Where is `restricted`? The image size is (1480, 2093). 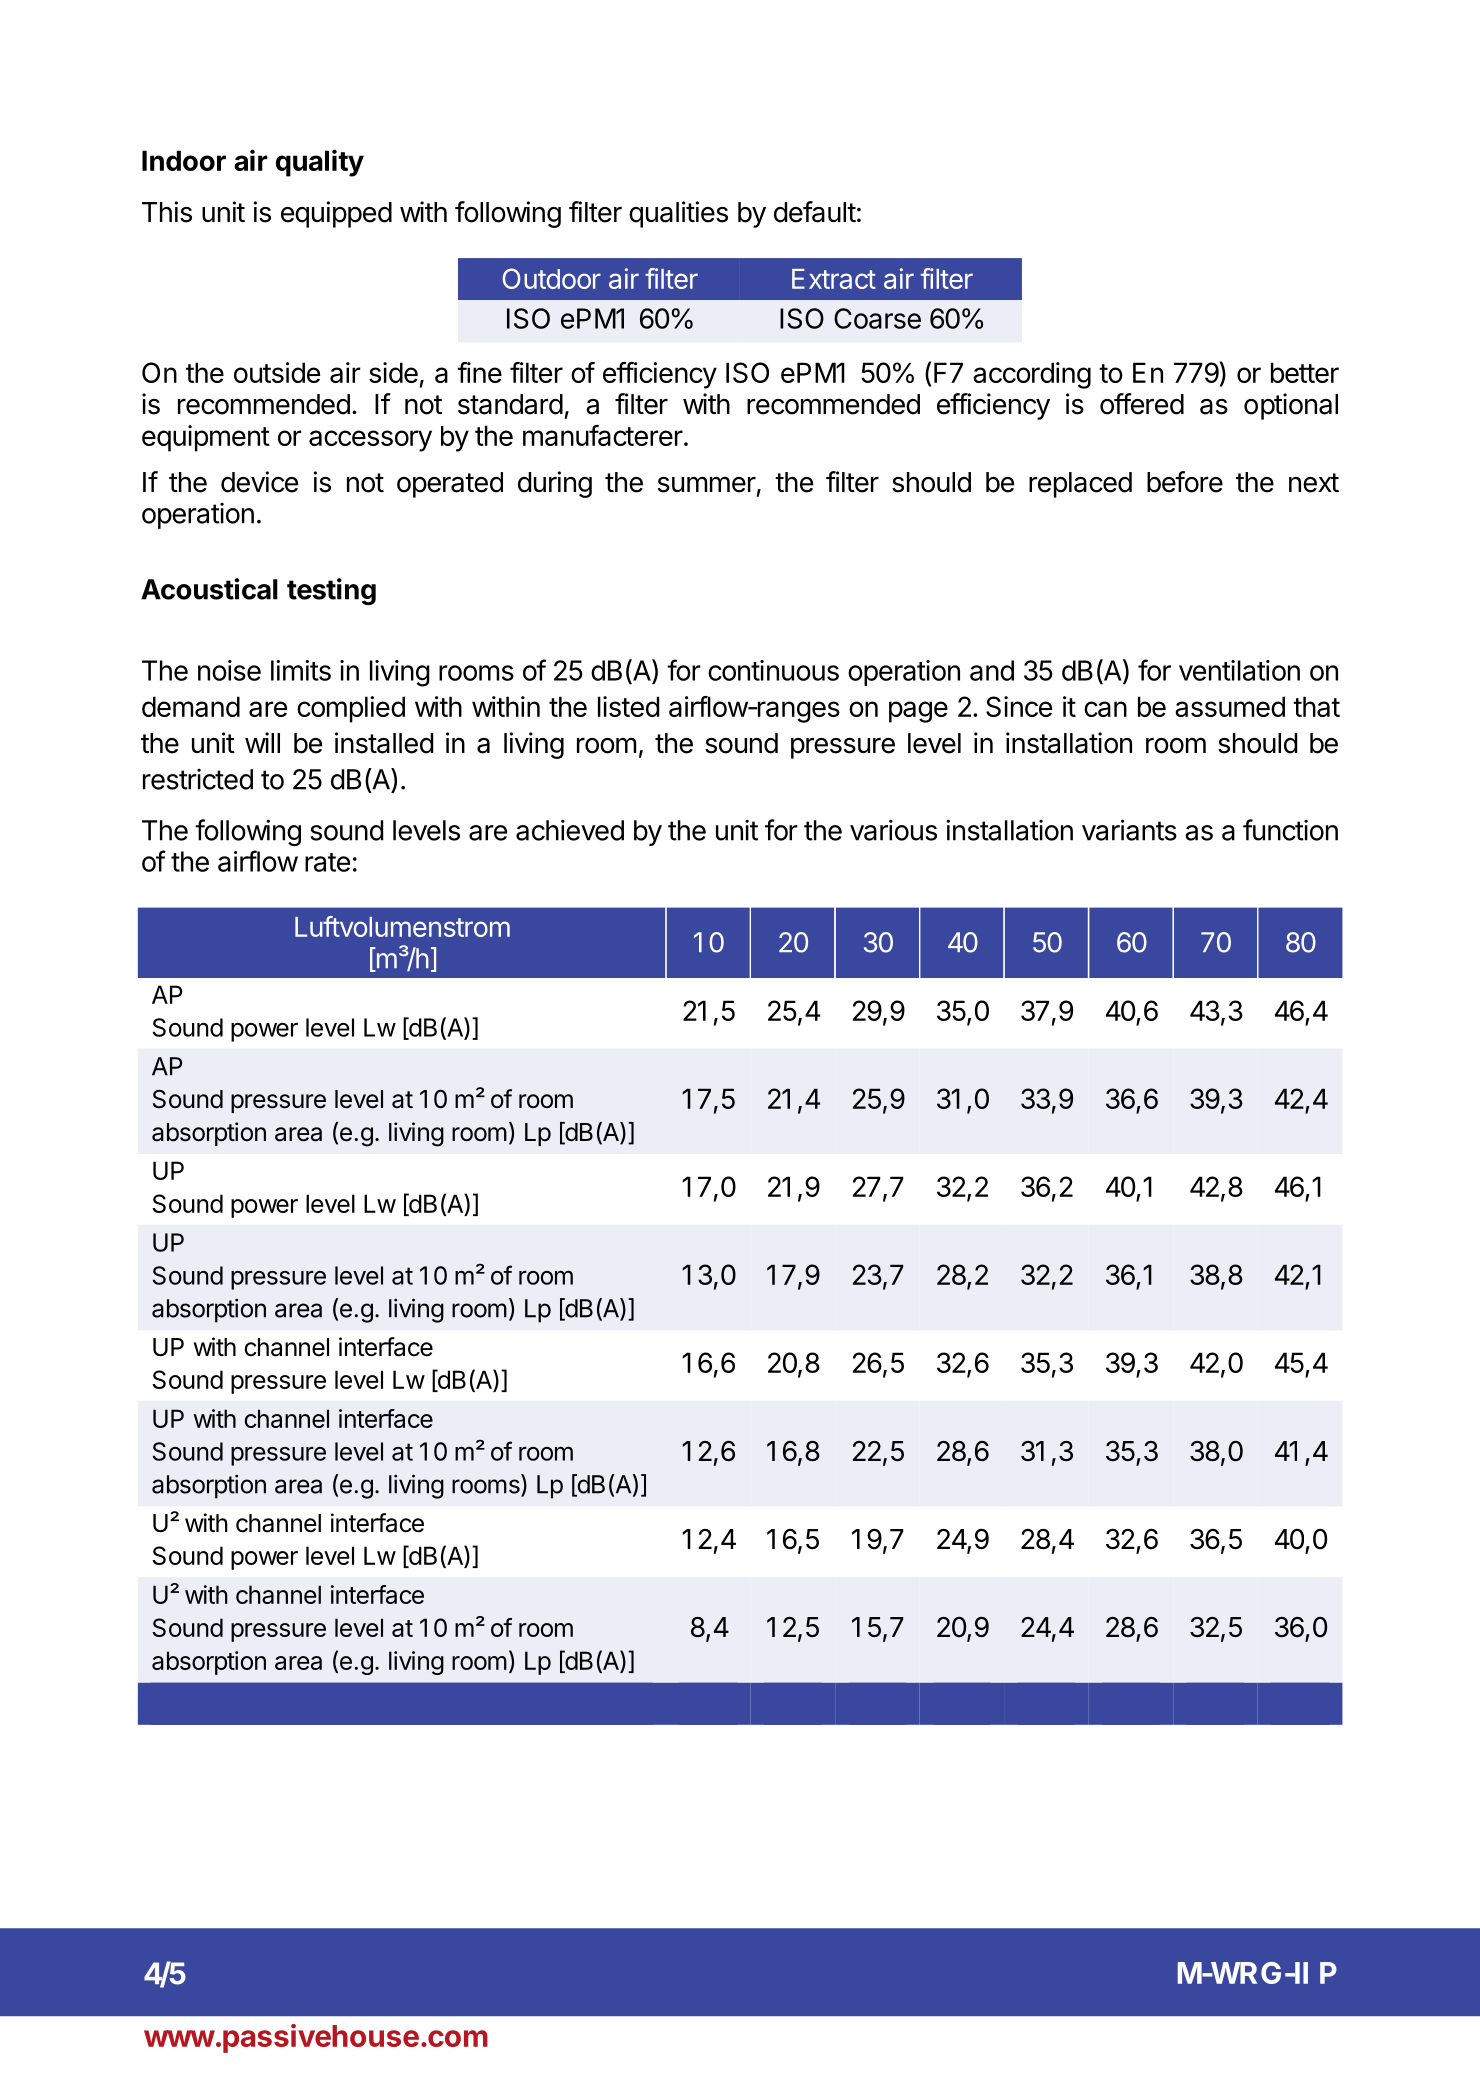 restricted is located at coordinates (198, 779).
